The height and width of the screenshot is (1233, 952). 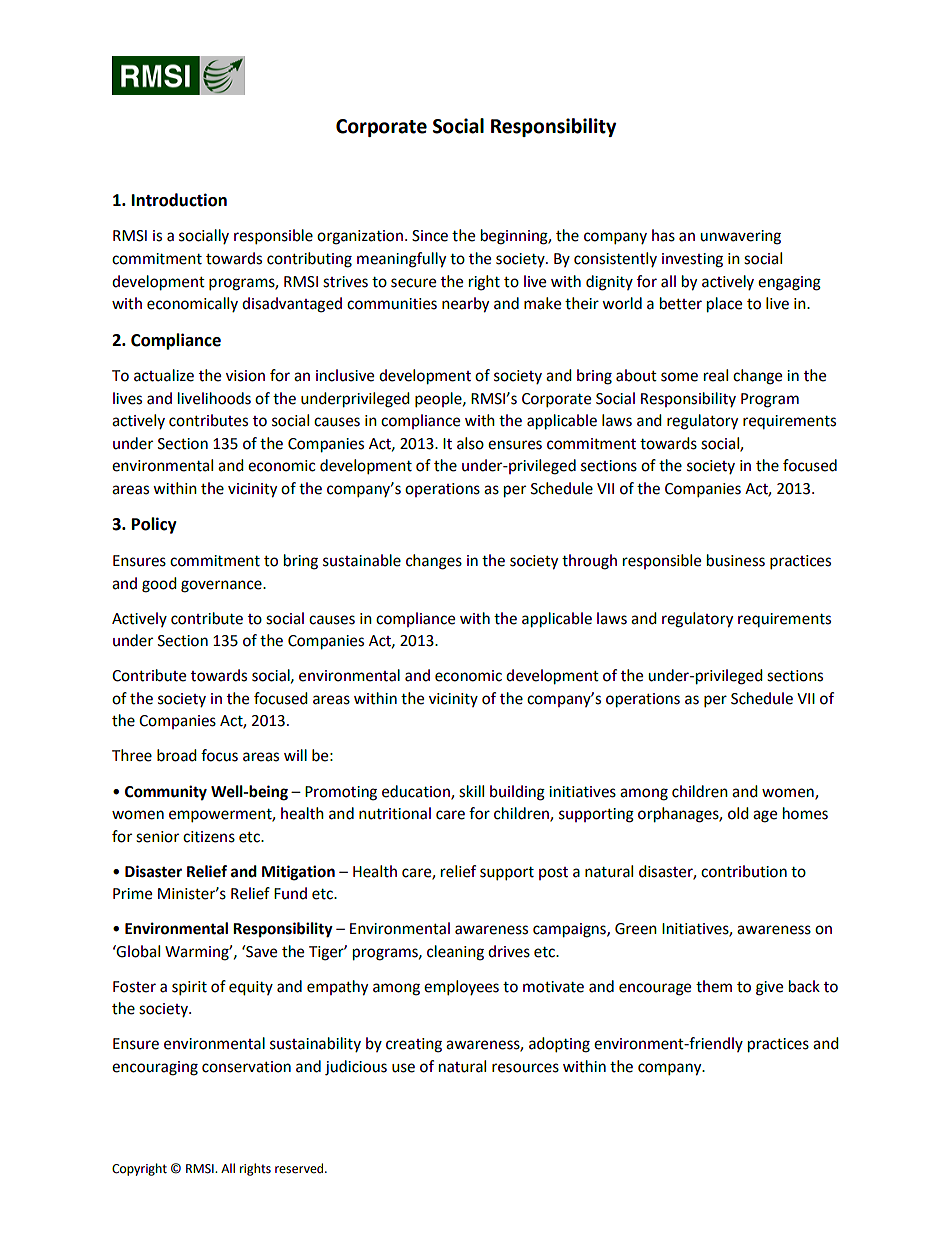 What do you see at coordinates (154, 525) in the screenshot?
I see `Policy` at bounding box center [154, 525].
